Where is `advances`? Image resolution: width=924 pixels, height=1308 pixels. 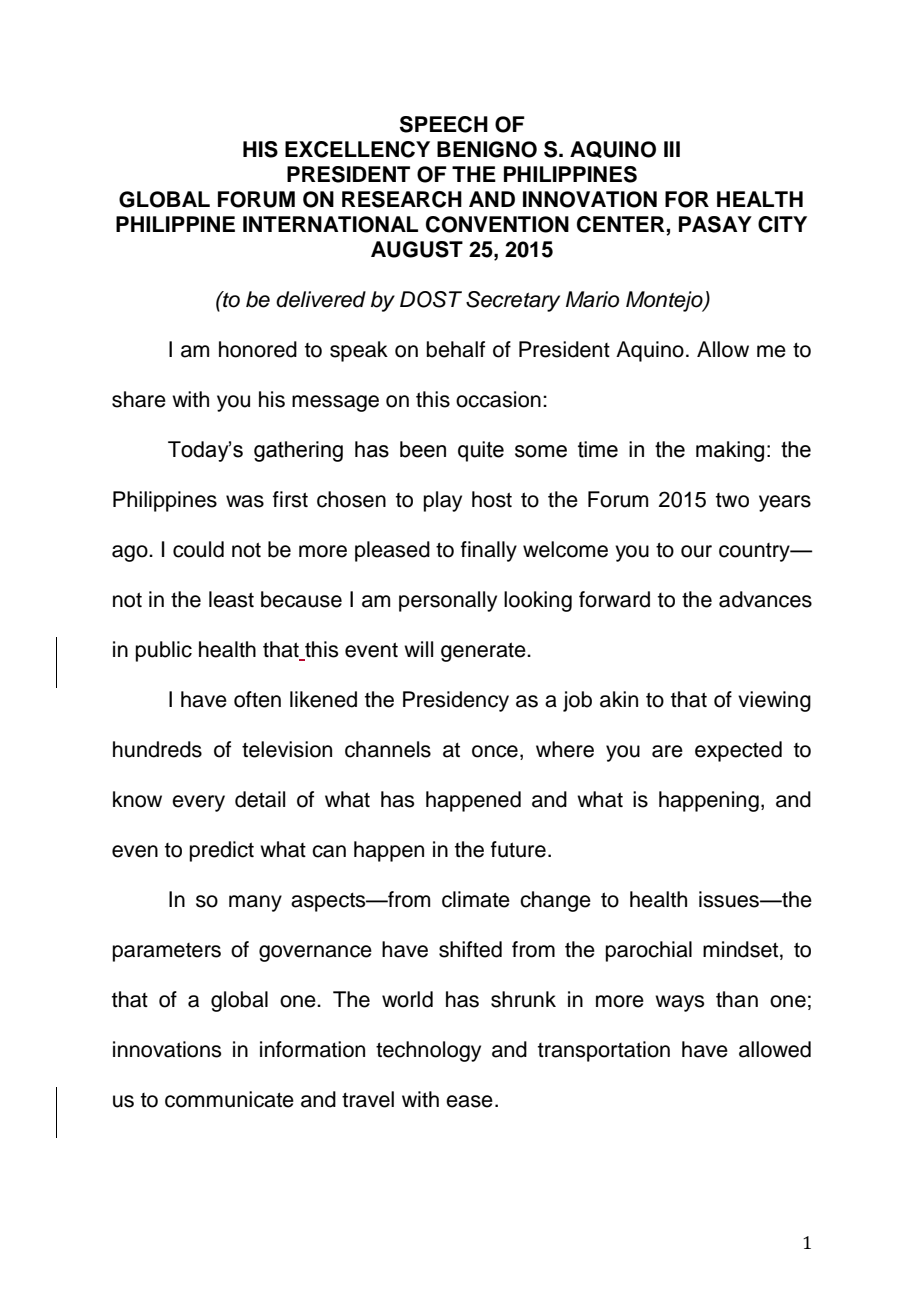 advances is located at coordinates (765, 599).
